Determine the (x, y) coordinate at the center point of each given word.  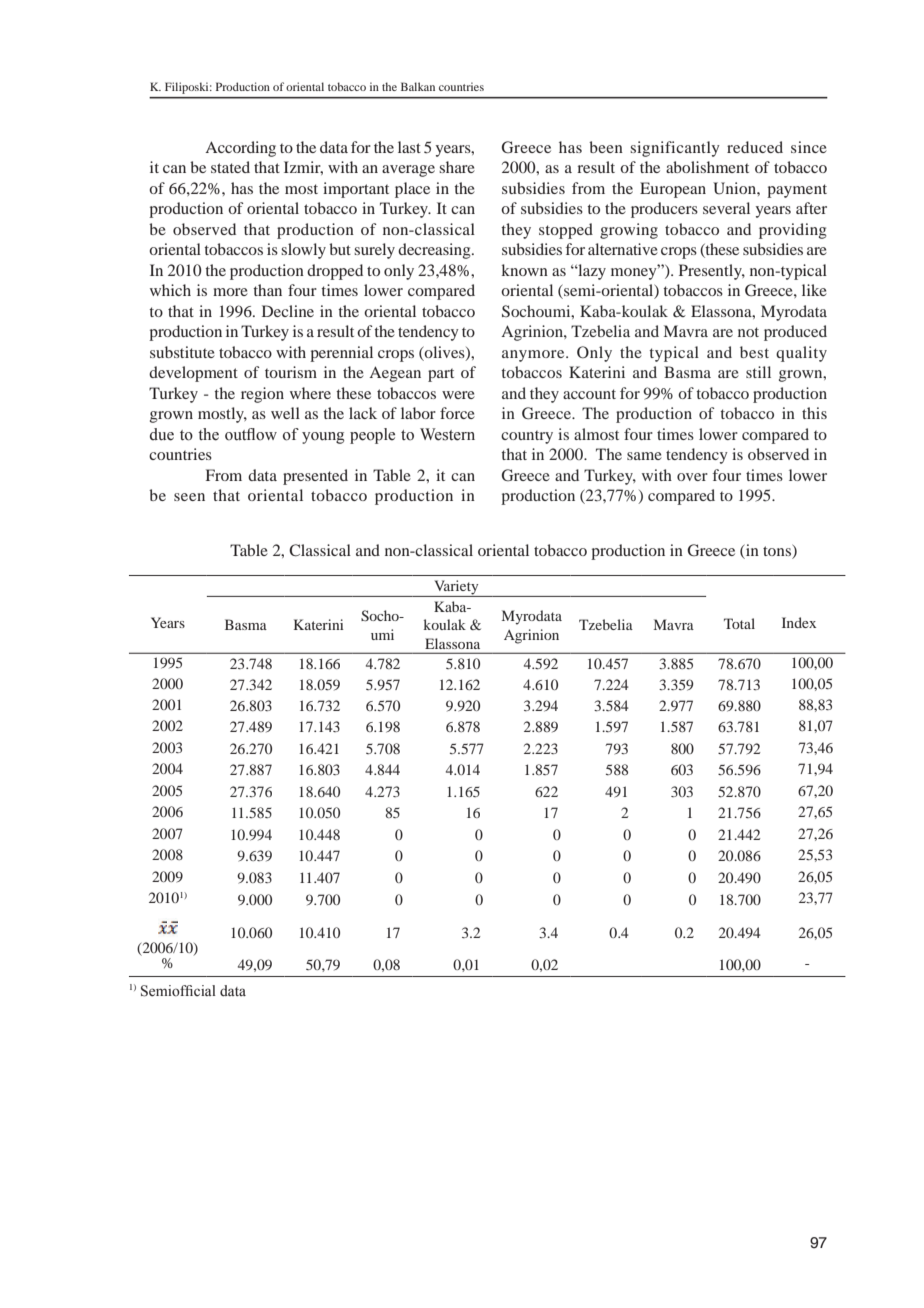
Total (739, 623)
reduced (755, 147)
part (441, 375)
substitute (182, 352)
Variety (456, 588)
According (240, 149)
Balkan (418, 86)
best (754, 352)
